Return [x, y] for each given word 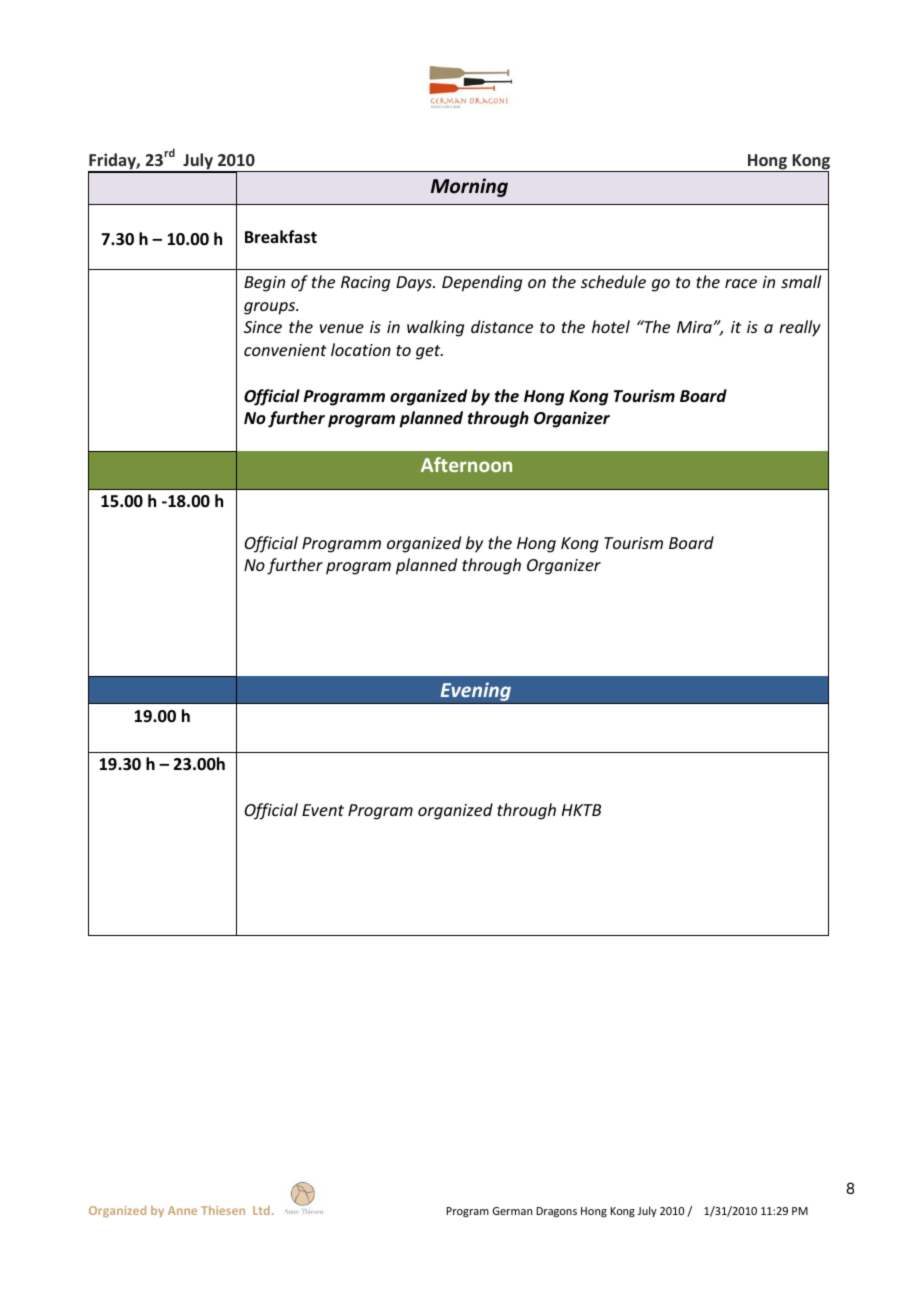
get [429, 352]
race [741, 283]
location [361, 349]
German [512, 1211]
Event [323, 810]
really [800, 328]
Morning [469, 187]
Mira [695, 327]
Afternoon [466, 464]
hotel [611, 326]
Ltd [261, 1210]
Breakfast [281, 237]
